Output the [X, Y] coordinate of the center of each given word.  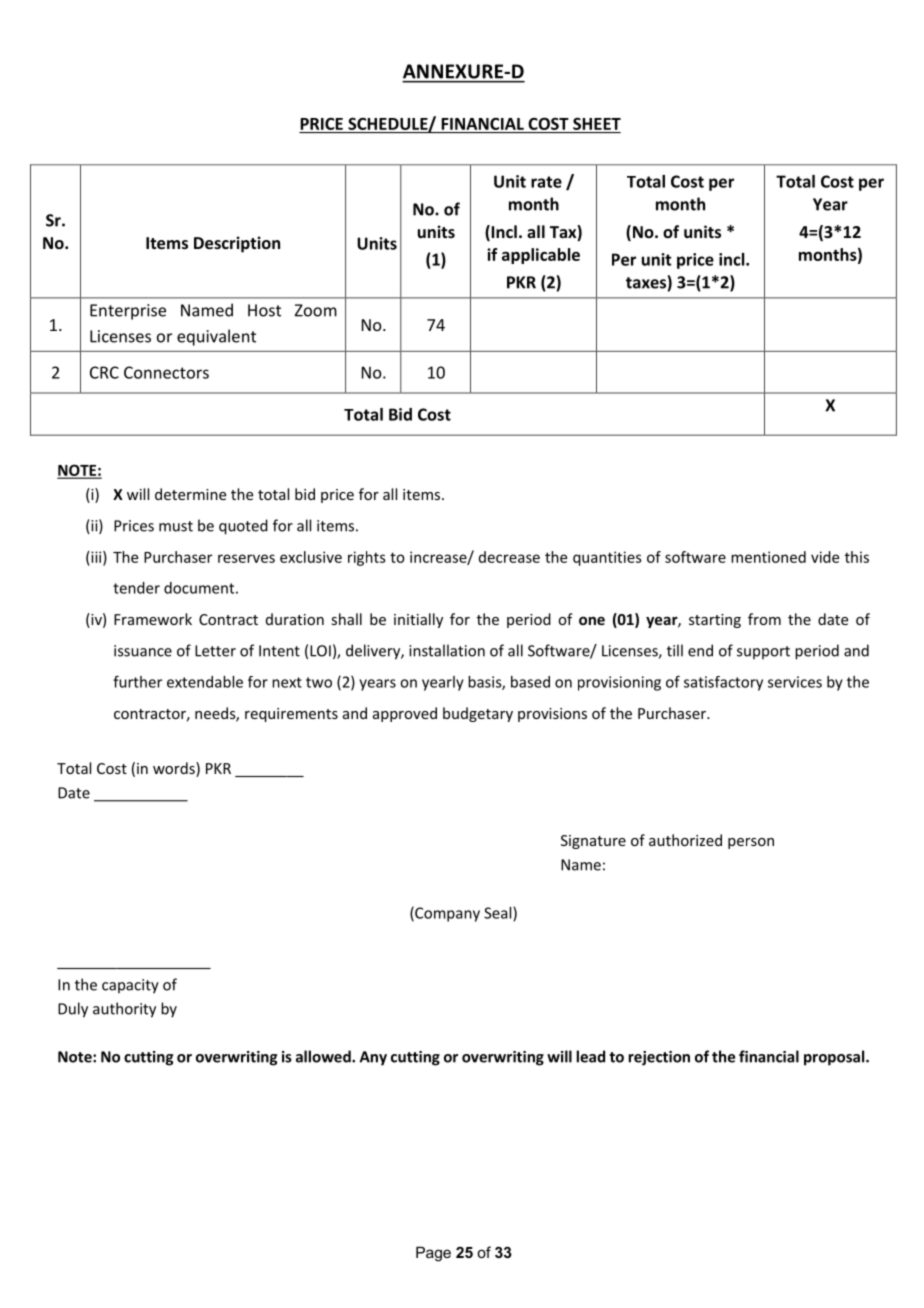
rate [546, 182]
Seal [499, 914]
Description [237, 244]
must [176, 526]
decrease [509, 557]
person [751, 843]
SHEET [597, 123]
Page [433, 1254]
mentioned [768, 557]
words [175, 769]
